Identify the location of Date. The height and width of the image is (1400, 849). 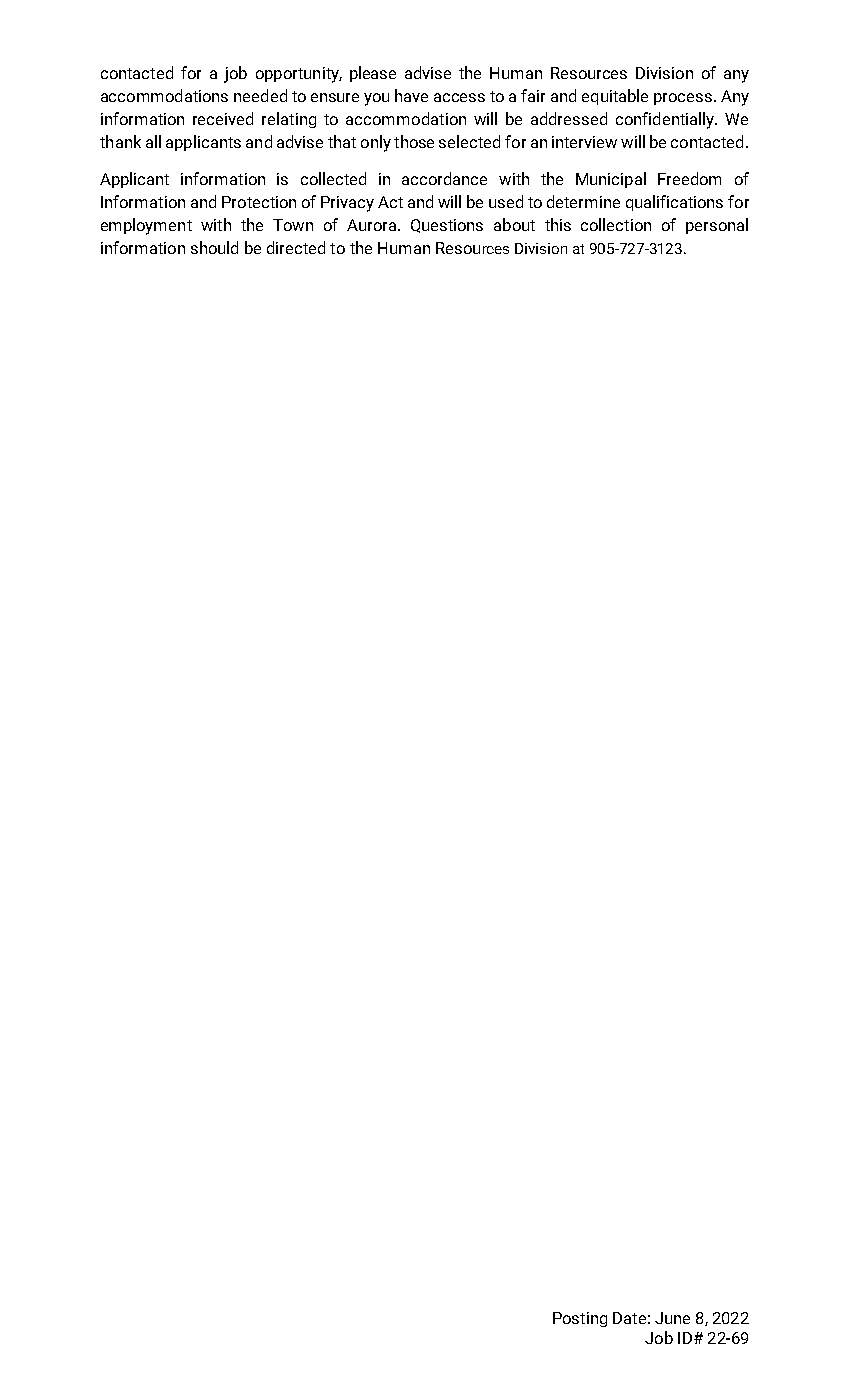
(629, 1318).
